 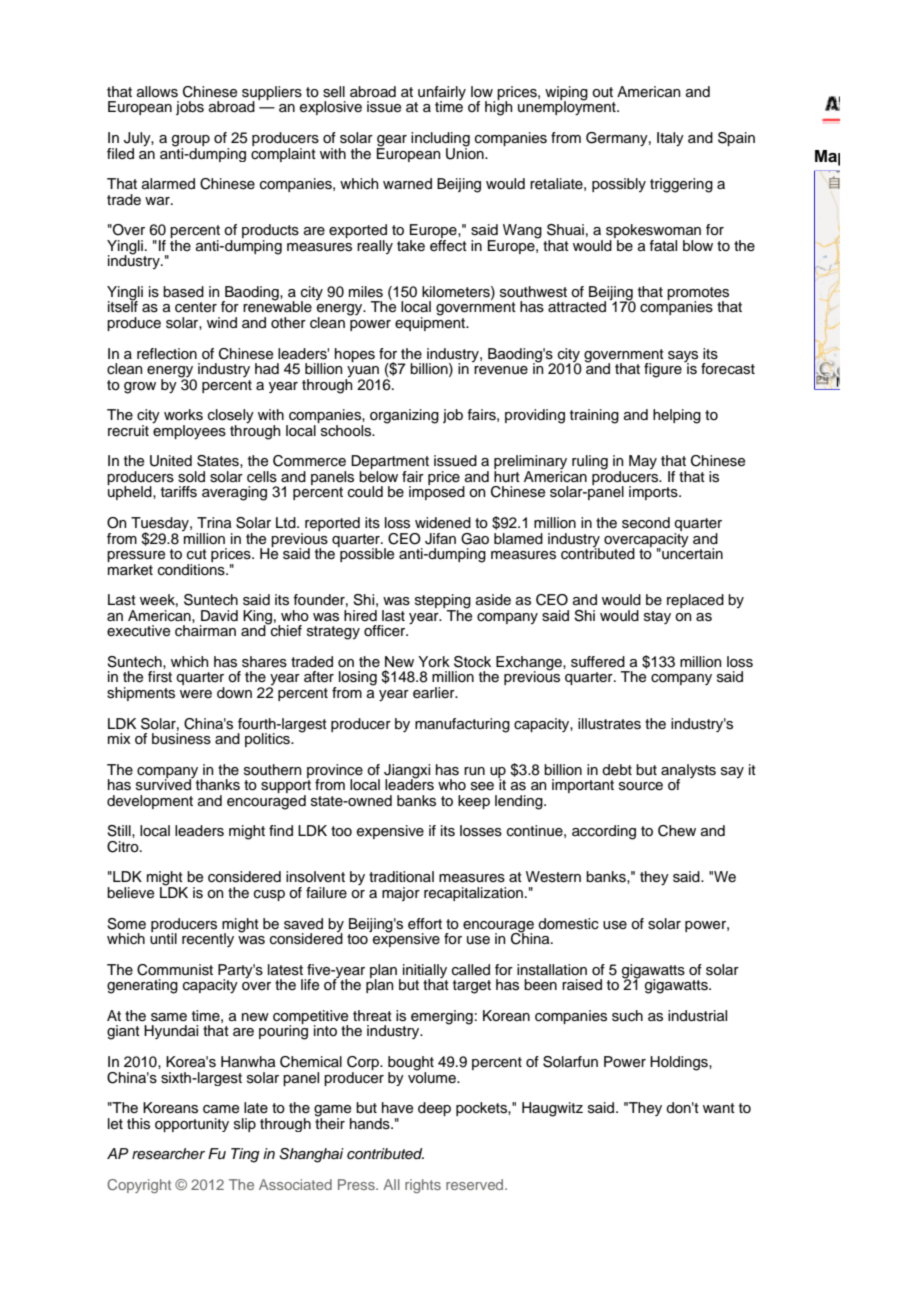 I want to click on Italy, so click(x=670, y=139).
